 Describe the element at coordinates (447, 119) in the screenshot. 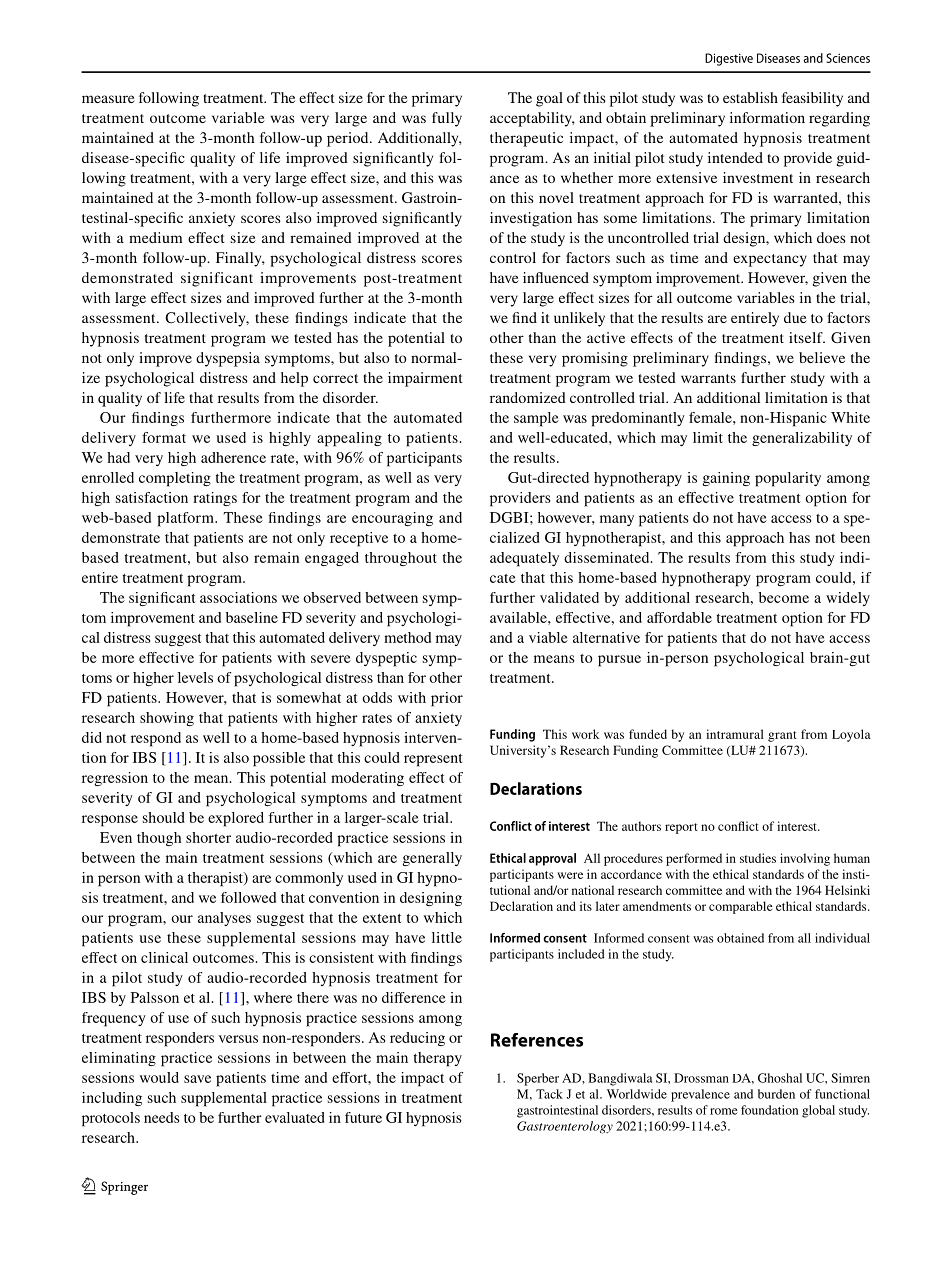

I see `fully` at that location.
